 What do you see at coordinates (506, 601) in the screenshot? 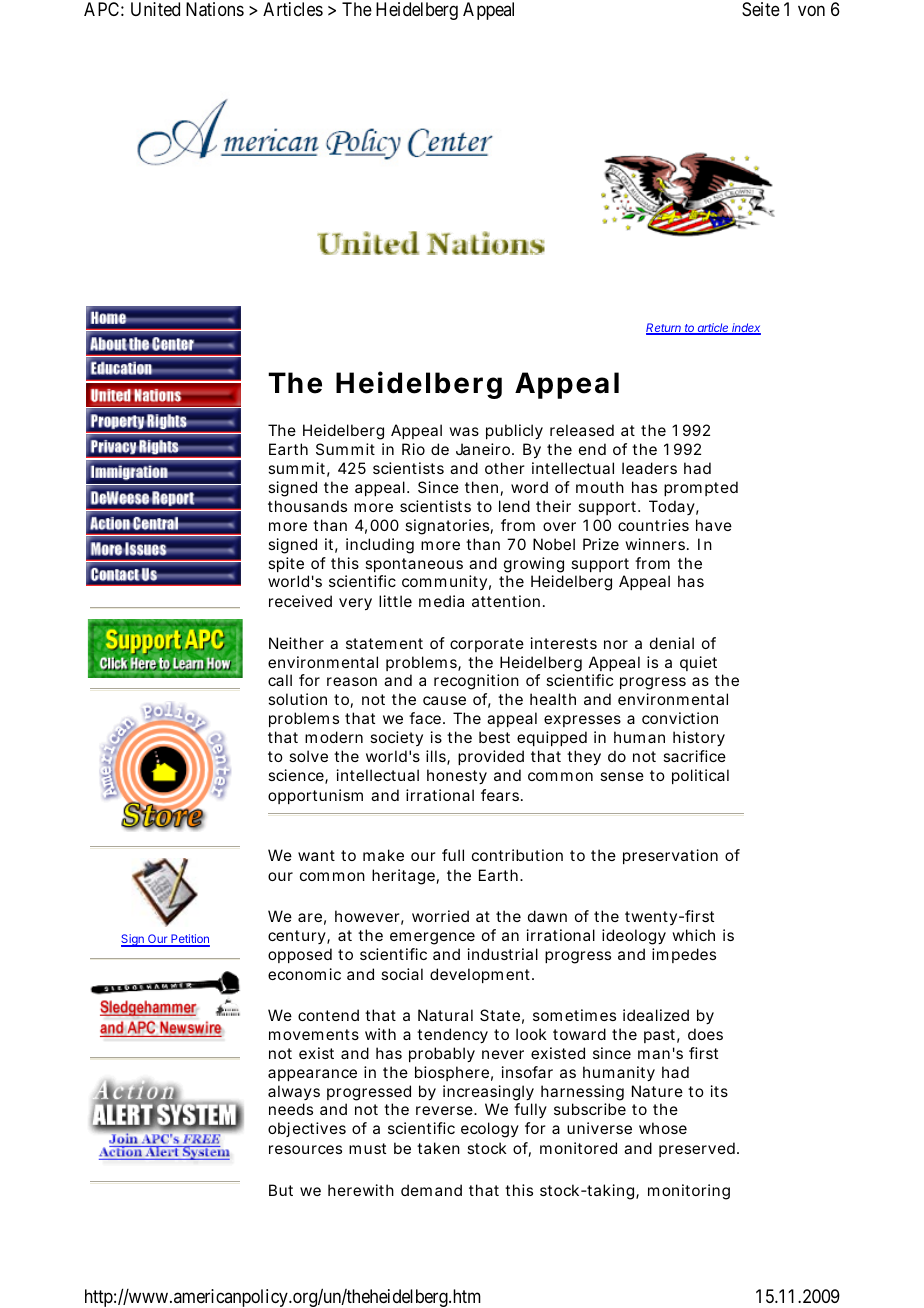
I see `attention` at bounding box center [506, 601].
